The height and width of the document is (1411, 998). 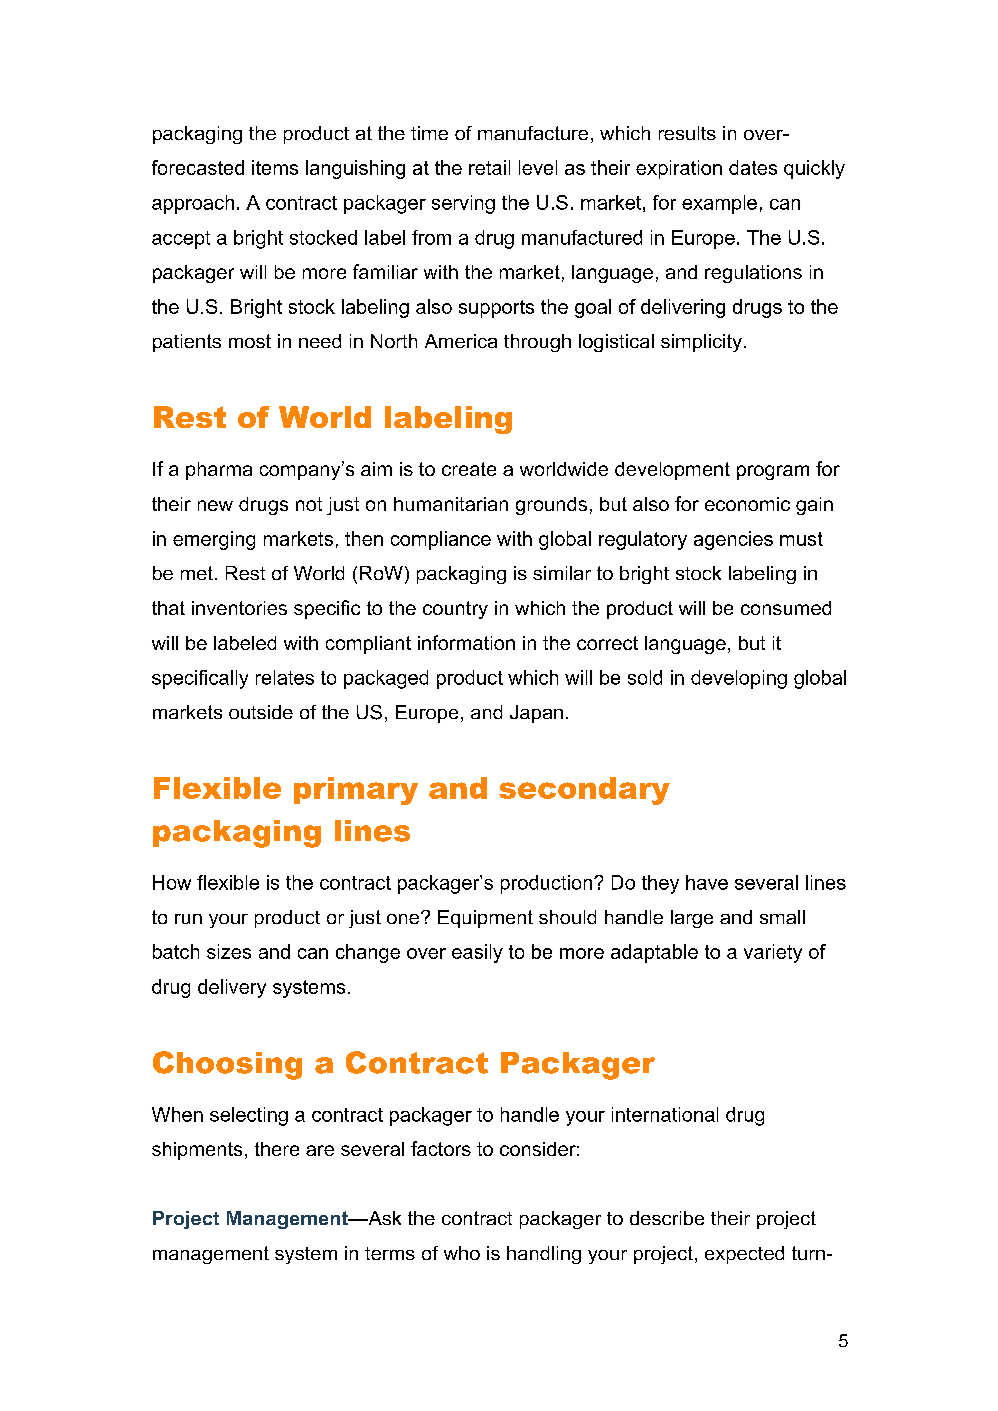 I want to click on approach, so click(x=193, y=204).
